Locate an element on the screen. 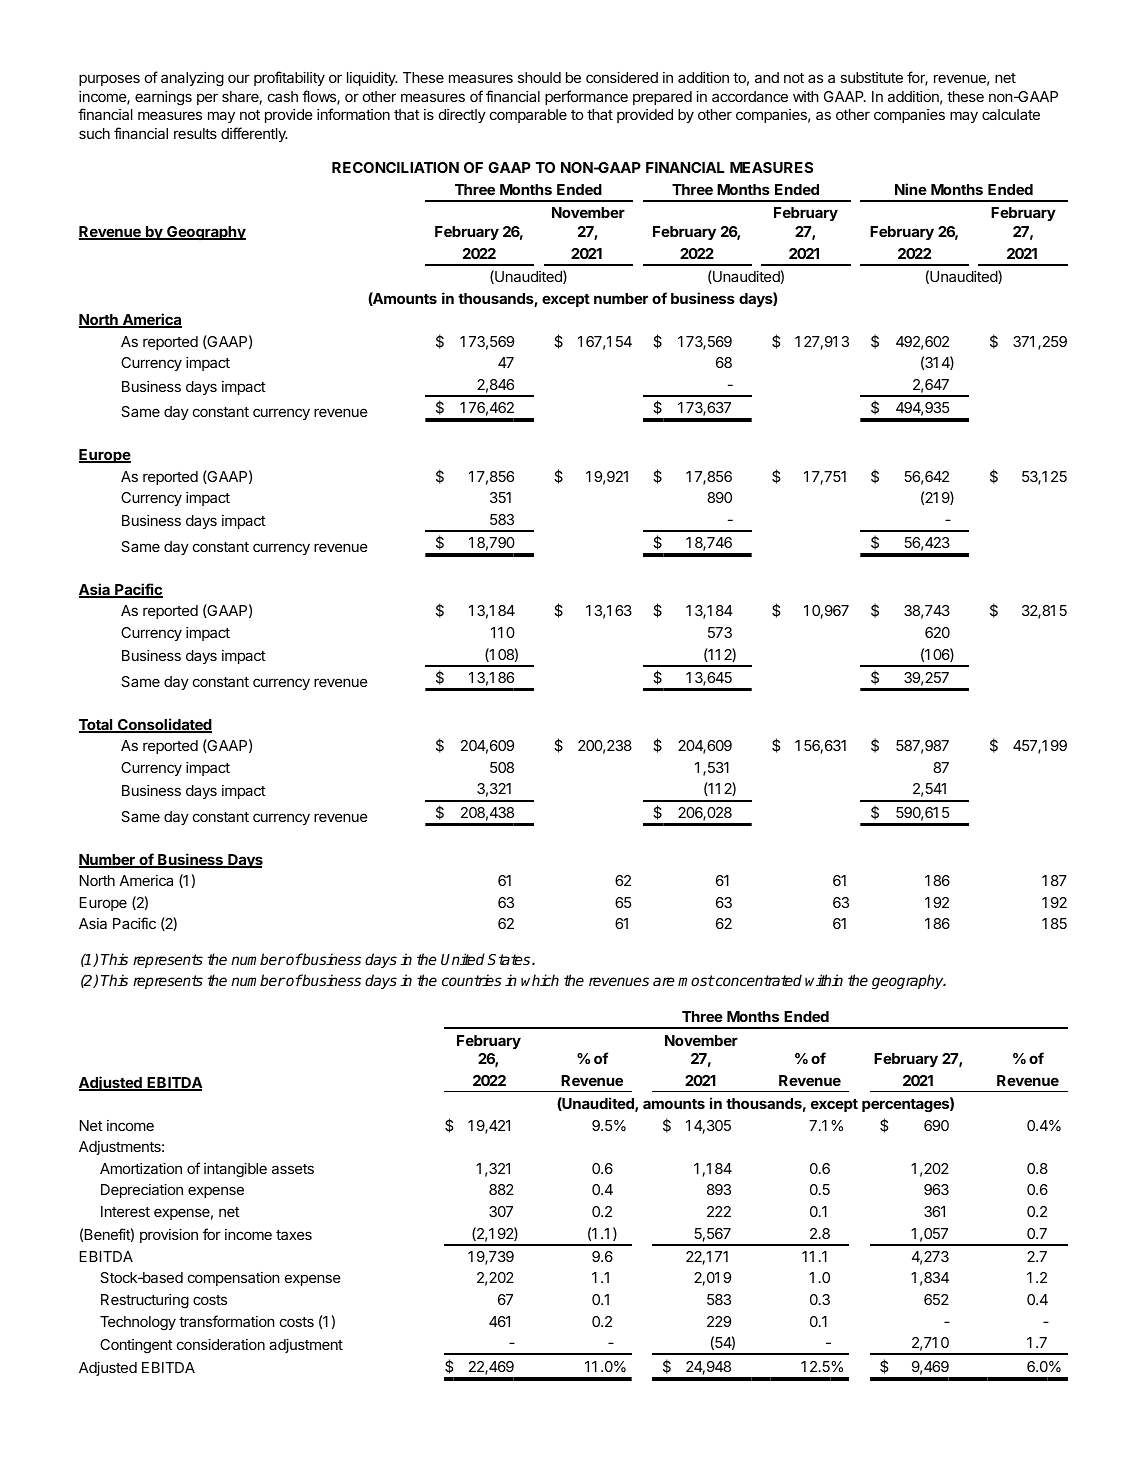 This screenshot has width=1147, height=1484. most is located at coordinates (696, 980).
